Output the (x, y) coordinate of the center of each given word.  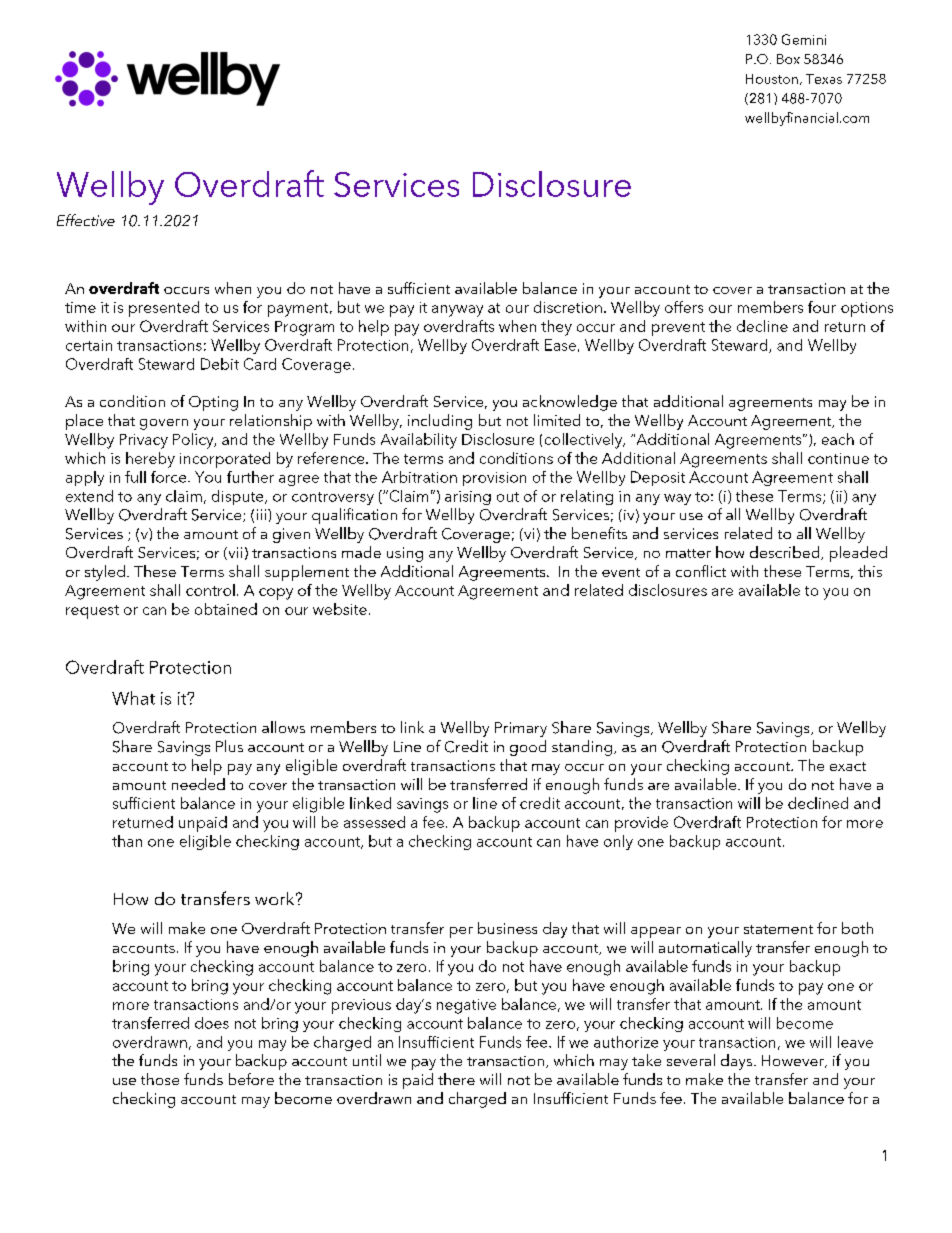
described (786, 553)
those (160, 1079)
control (210, 590)
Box (788, 59)
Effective (86, 220)
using (405, 554)
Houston (772, 79)
